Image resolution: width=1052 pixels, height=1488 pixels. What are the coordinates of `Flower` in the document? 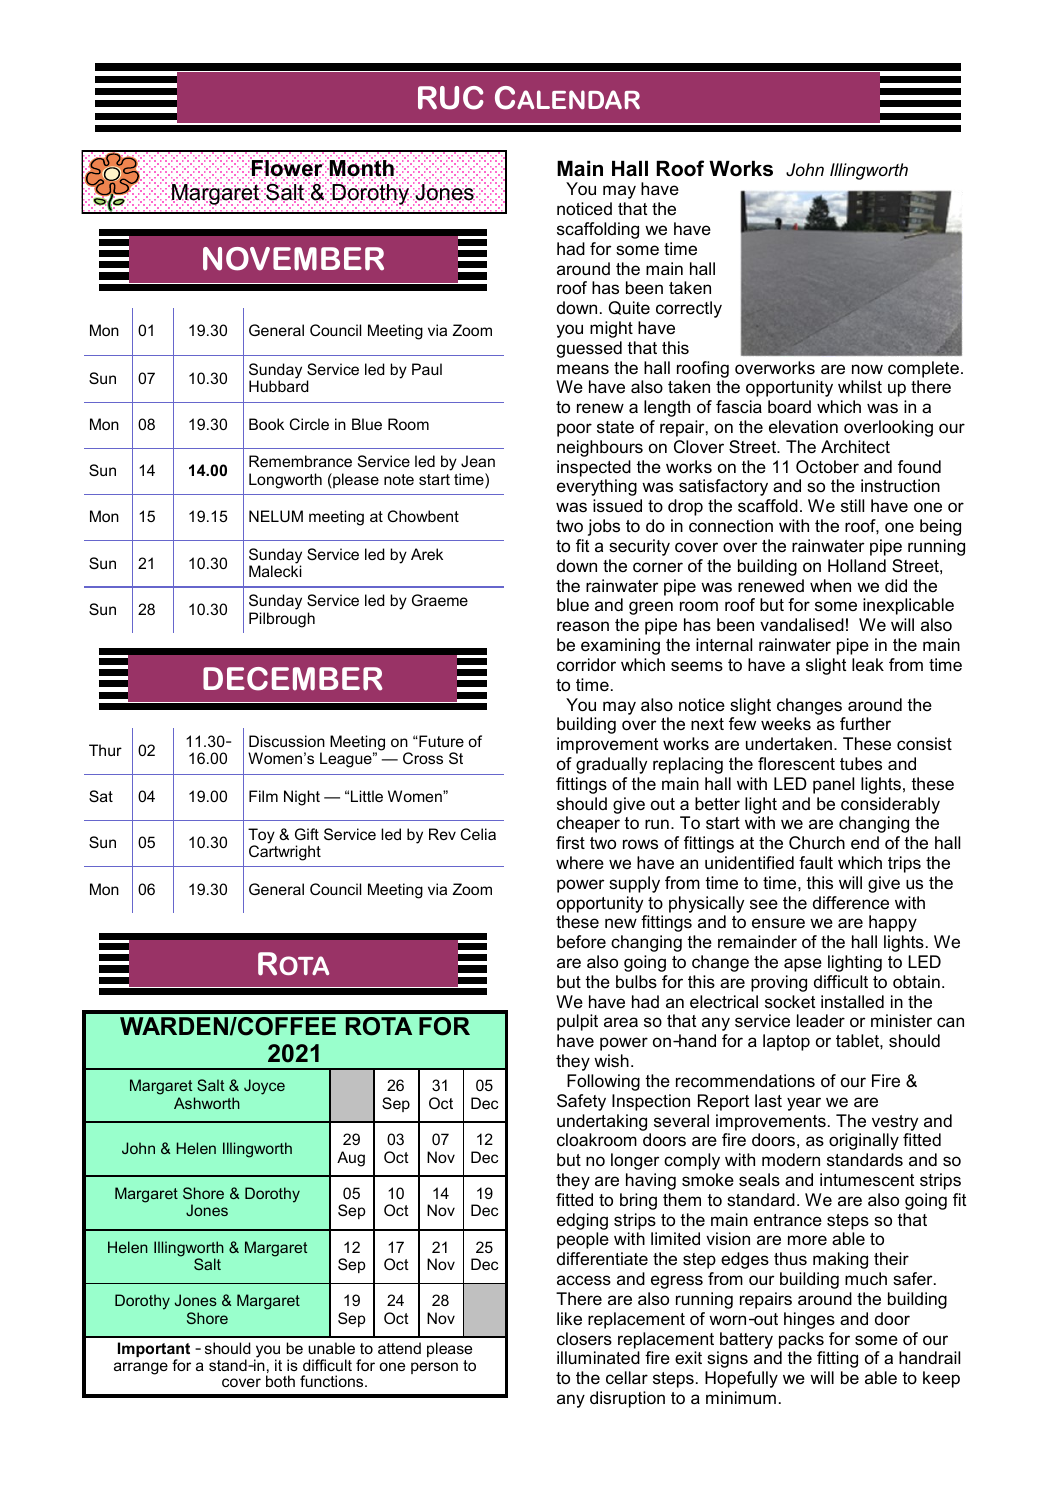 It's located at (287, 168).
